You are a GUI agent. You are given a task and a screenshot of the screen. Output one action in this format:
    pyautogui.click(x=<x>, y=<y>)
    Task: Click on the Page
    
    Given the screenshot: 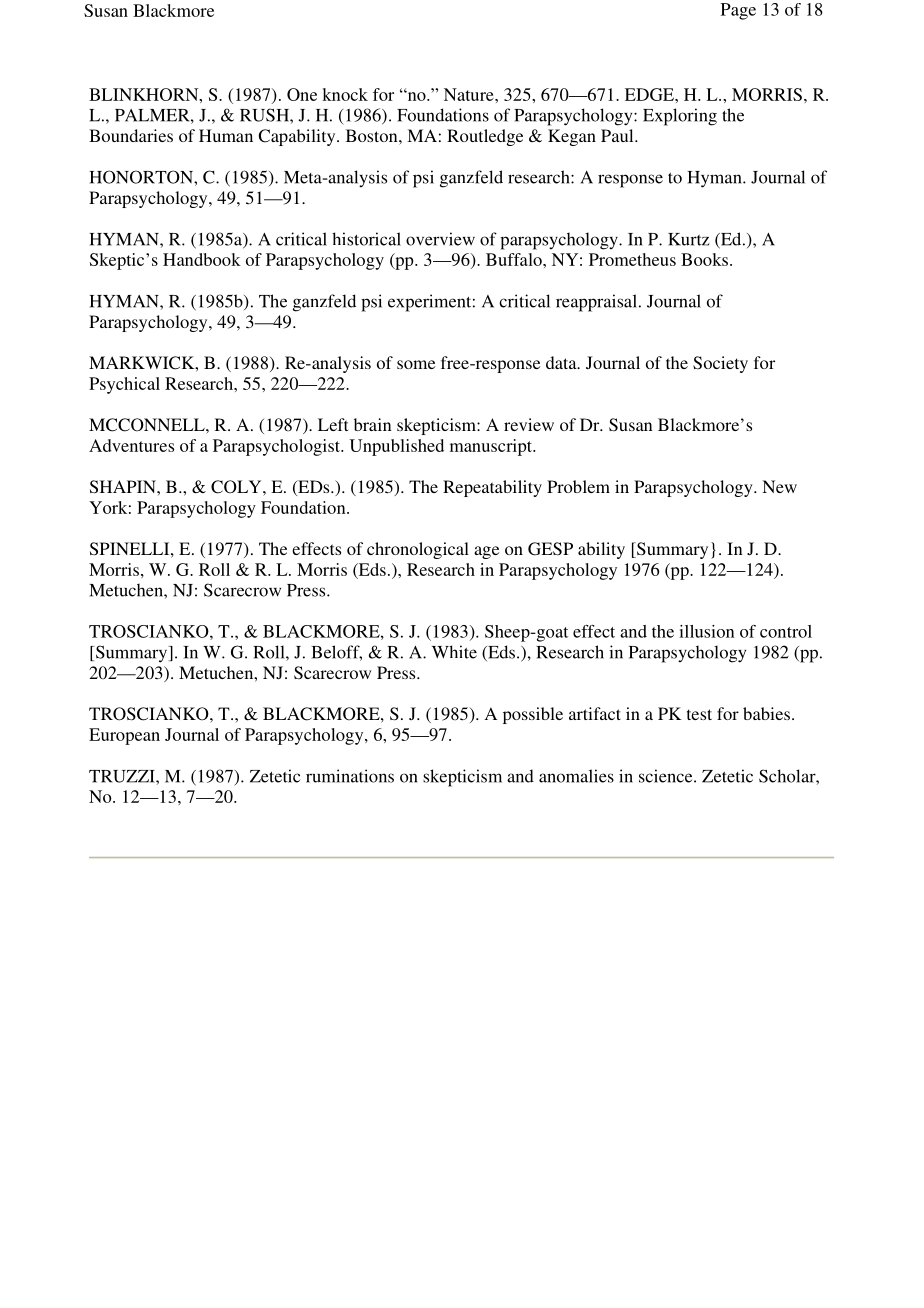 What is the action you would take?
    pyautogui.click(x=738, y=11)
